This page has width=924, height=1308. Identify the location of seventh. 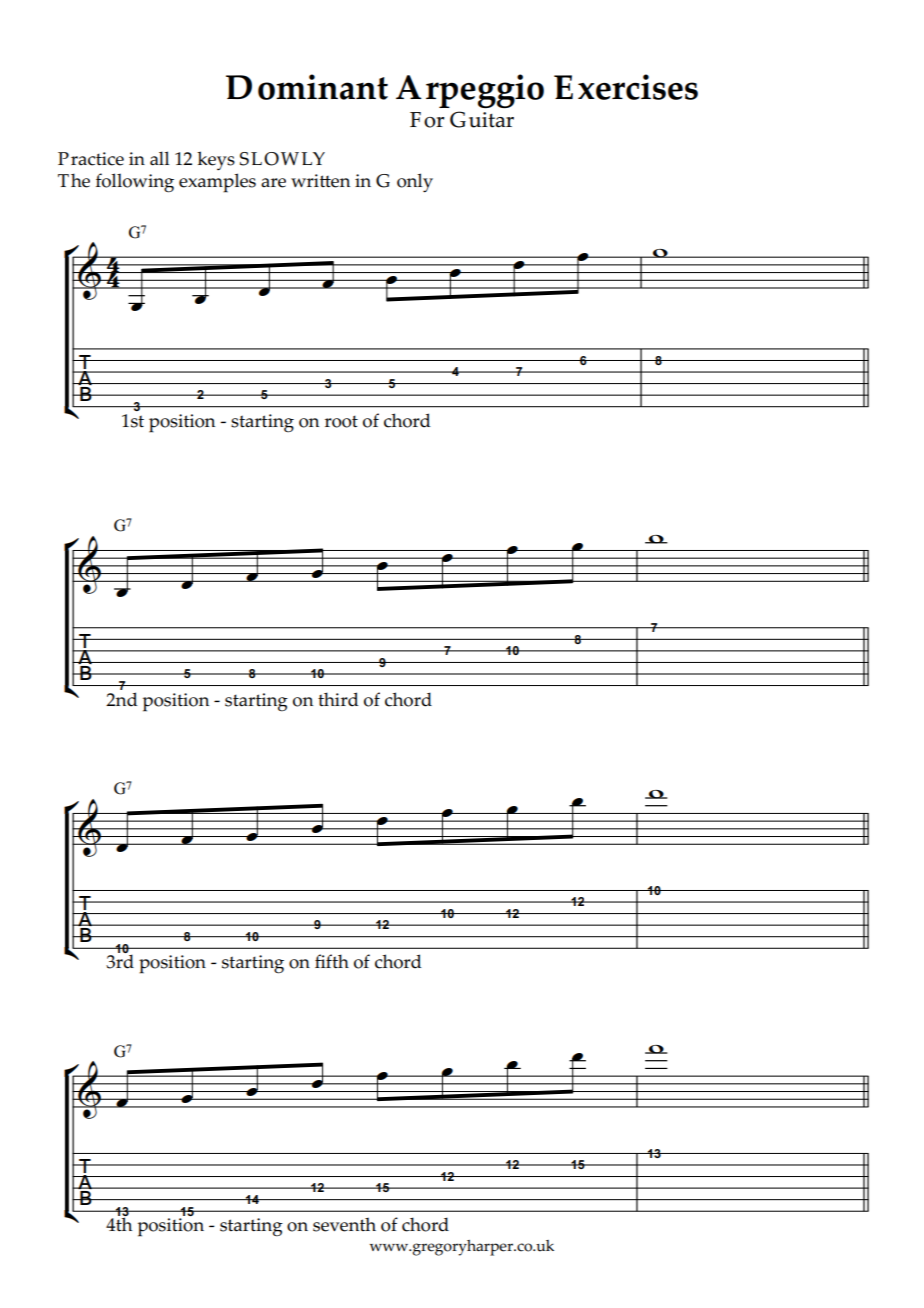
(344, 1224).
